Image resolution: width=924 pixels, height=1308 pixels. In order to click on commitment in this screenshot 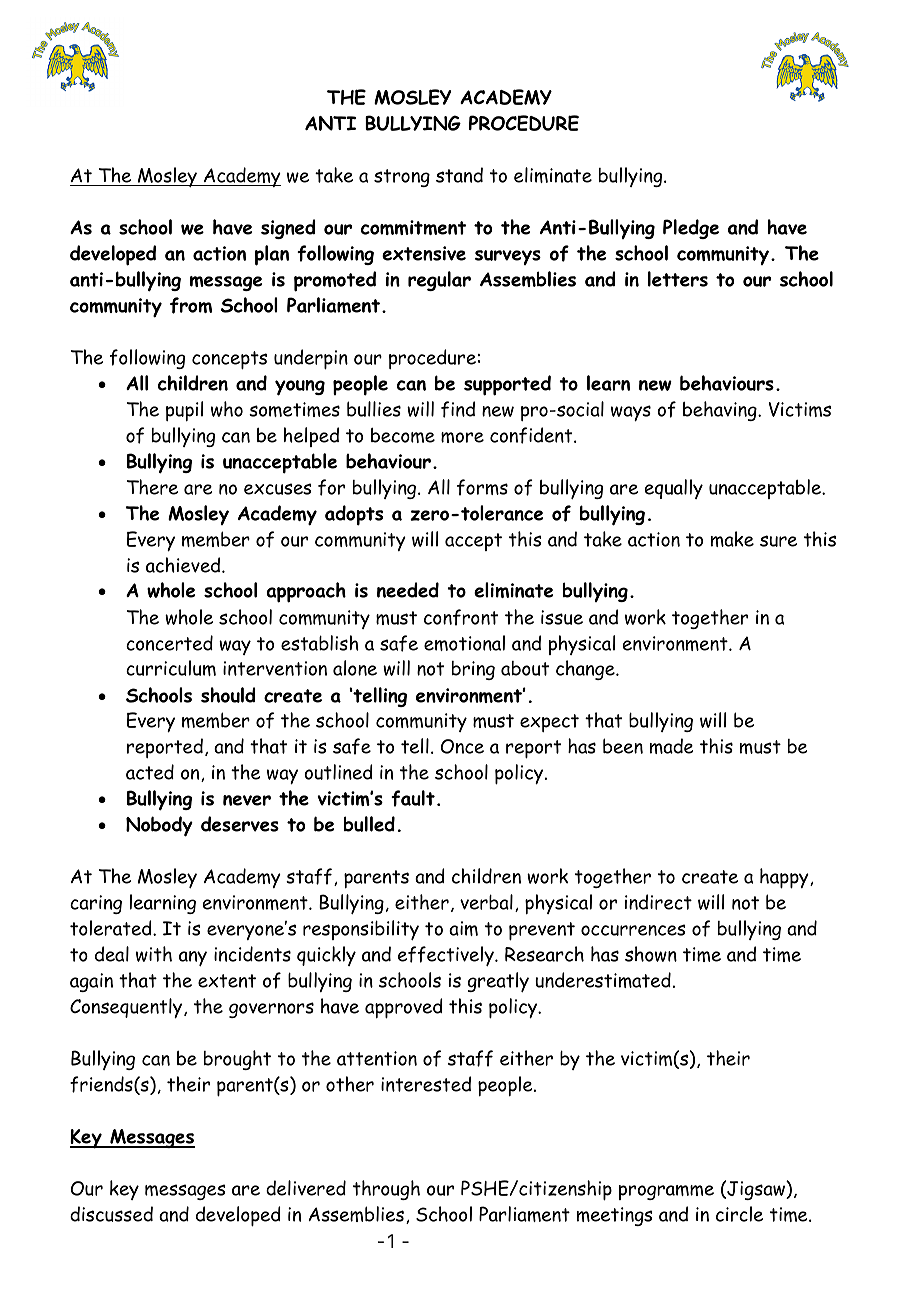, I will do `click(413, 227)`.
